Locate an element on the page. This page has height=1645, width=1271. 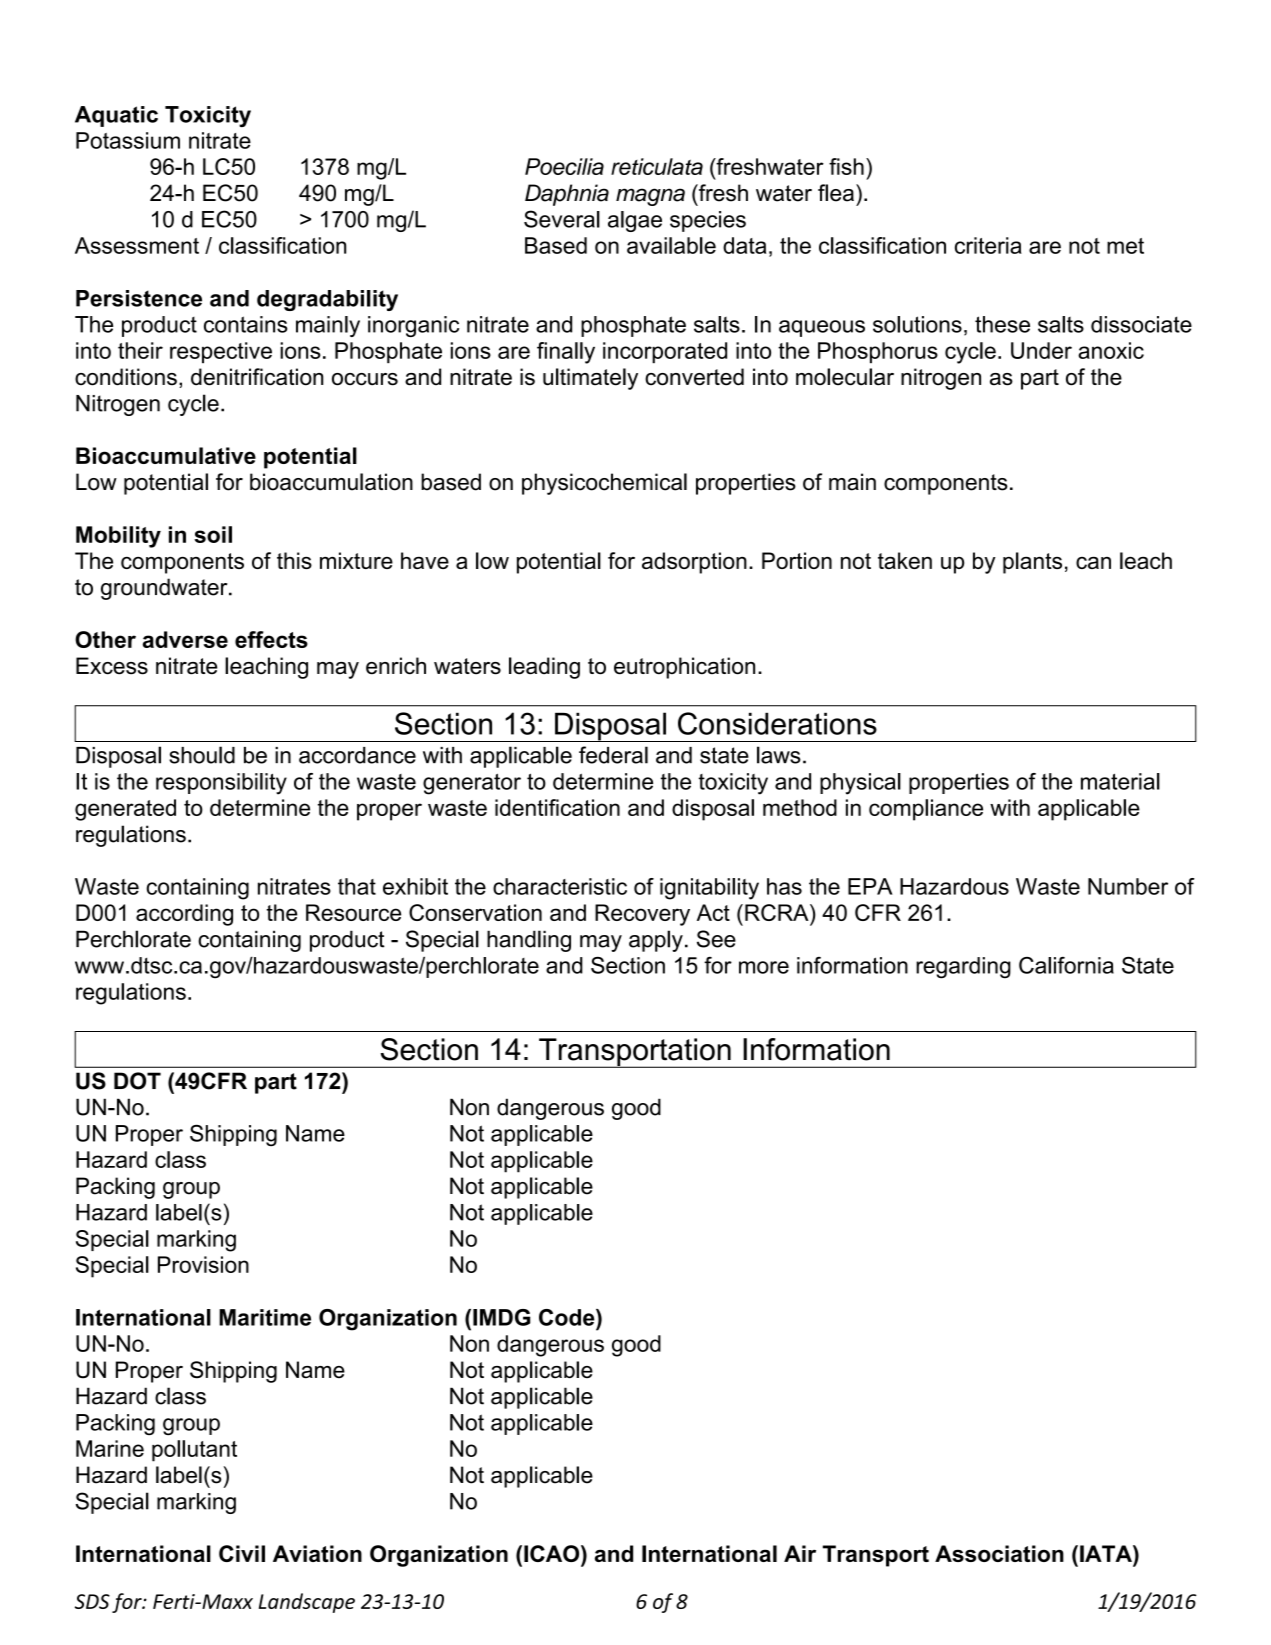
Potassium is located at coordinates (128, 140).
